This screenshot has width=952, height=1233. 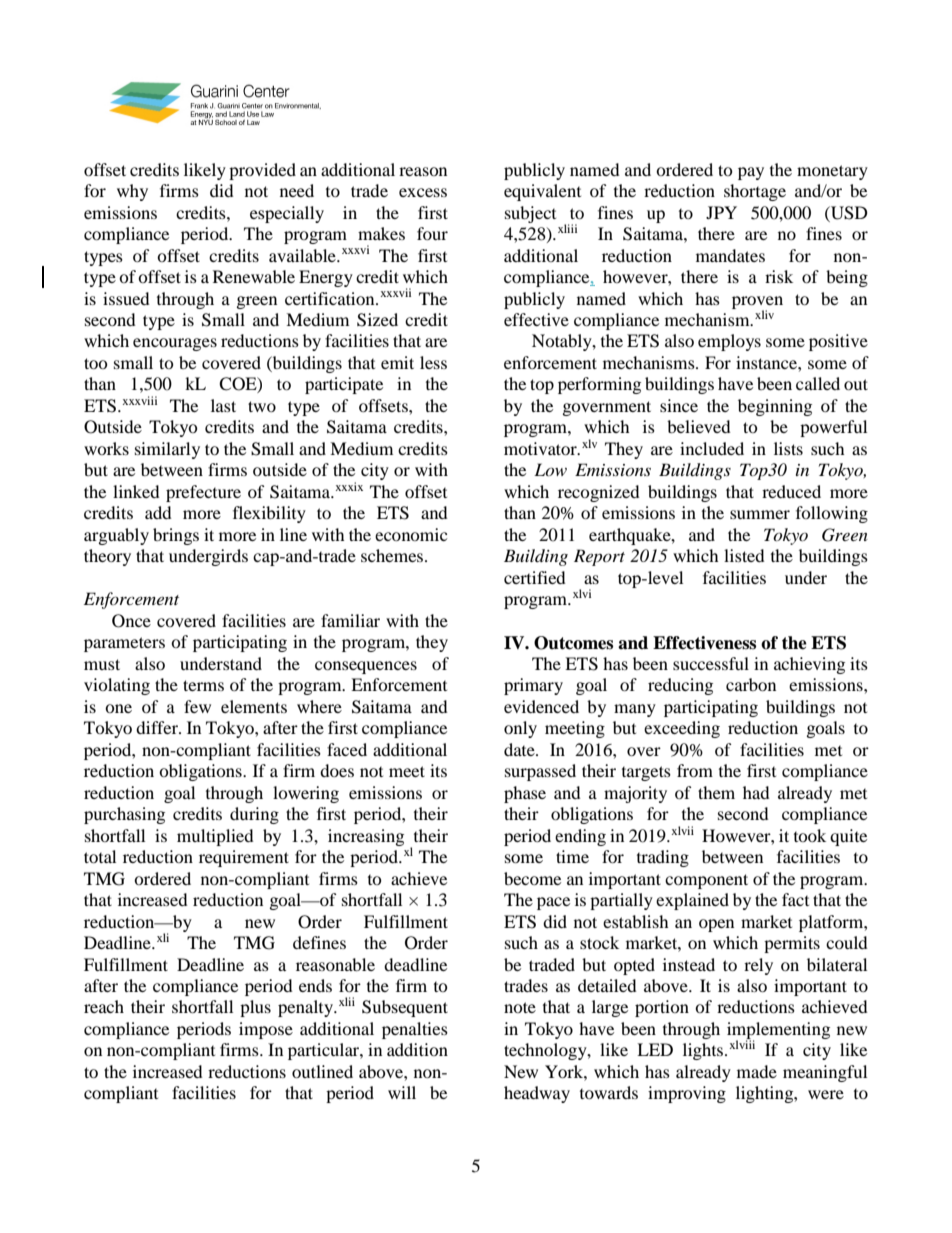 I want to click on headway, so click(x=537, y=1094).
